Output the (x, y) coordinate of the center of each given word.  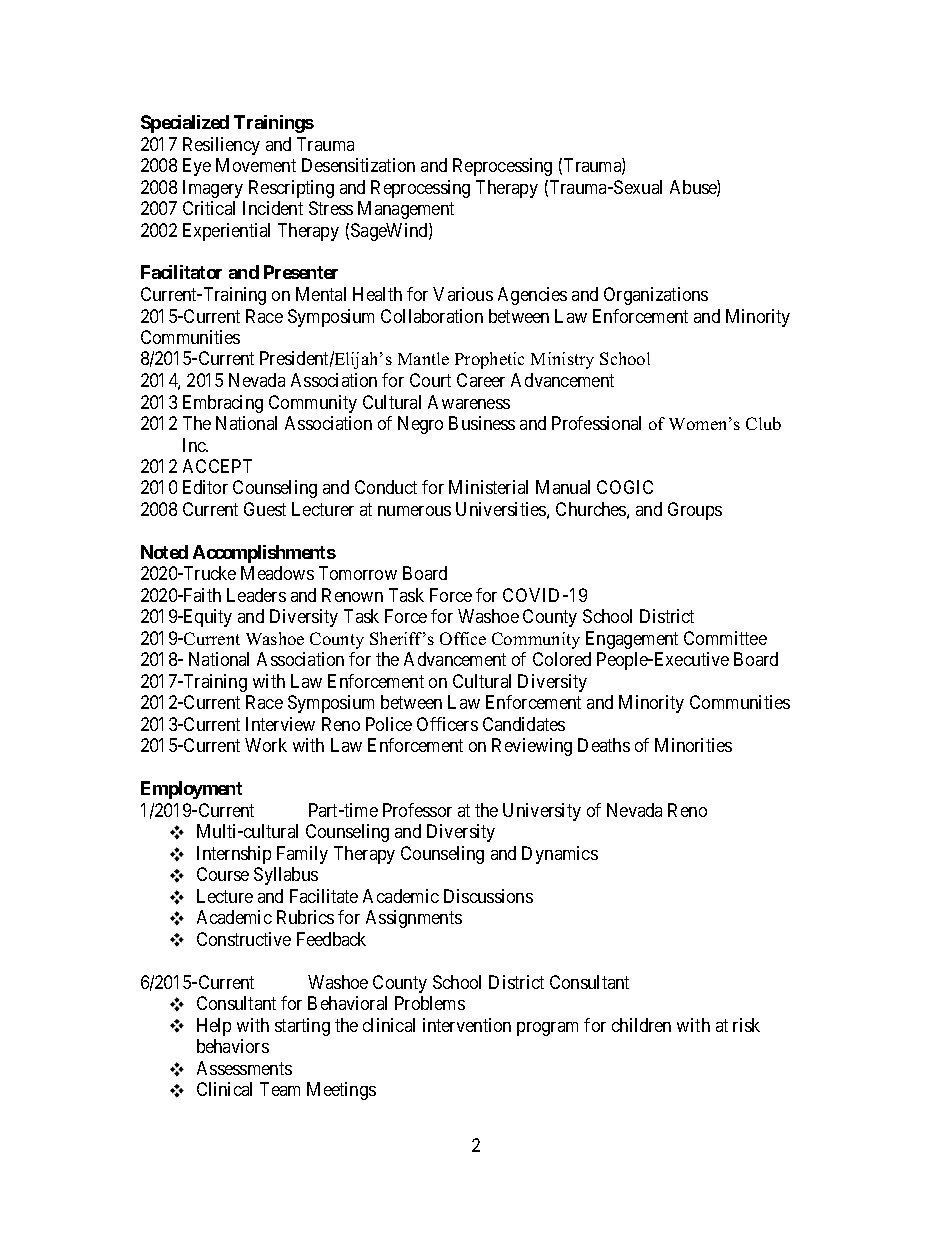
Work (266, 745)
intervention (467, 1025)
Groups (695, 511)
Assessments (244, 1068)
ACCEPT (217, 466)
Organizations (656, 296)
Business (482, 423)
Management (406, 210)
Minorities (693, 745)
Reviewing (532, 747)
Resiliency (221, 146)
